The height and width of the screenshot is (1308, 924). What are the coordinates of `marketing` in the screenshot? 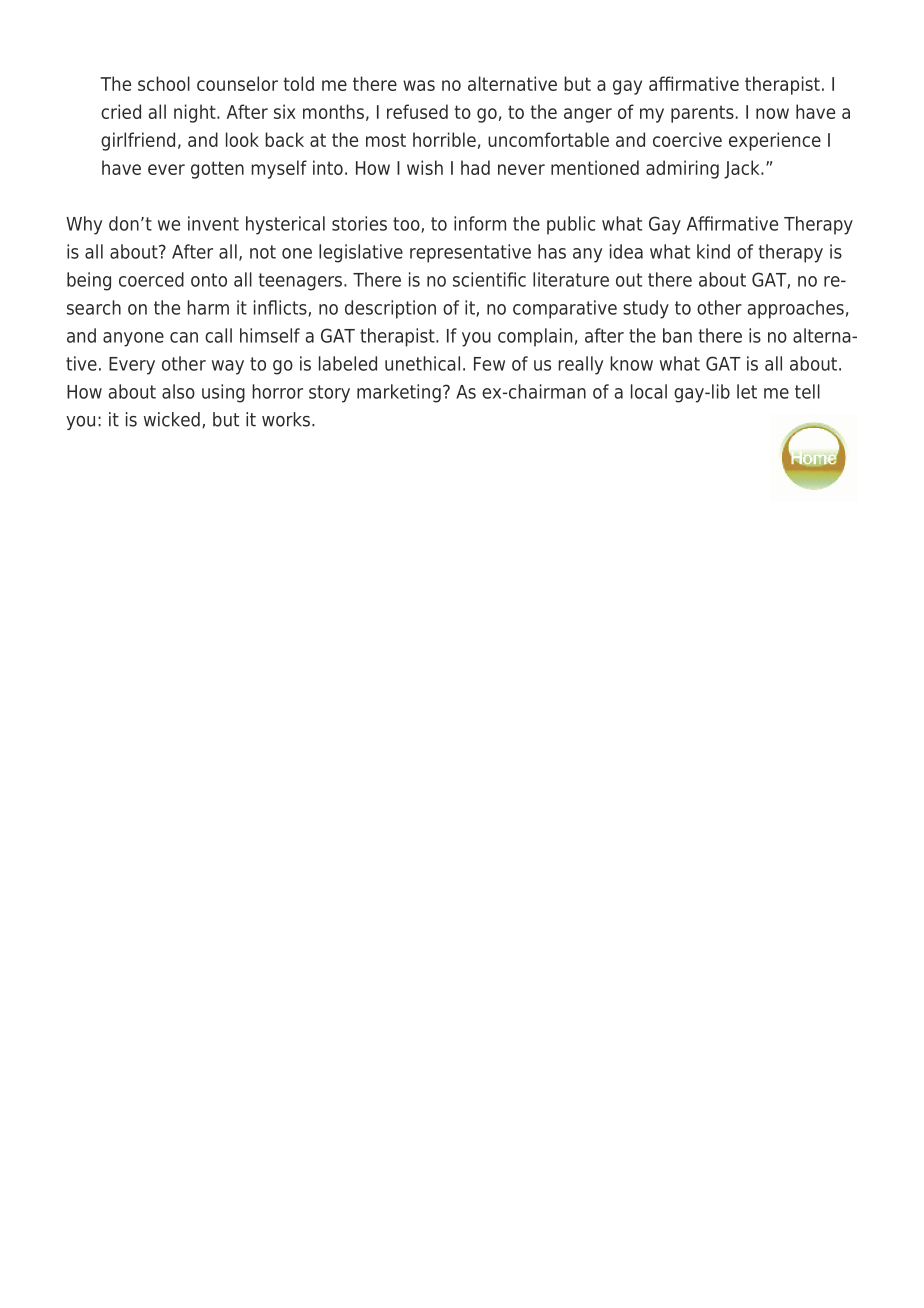 It's located at (399, 393).
